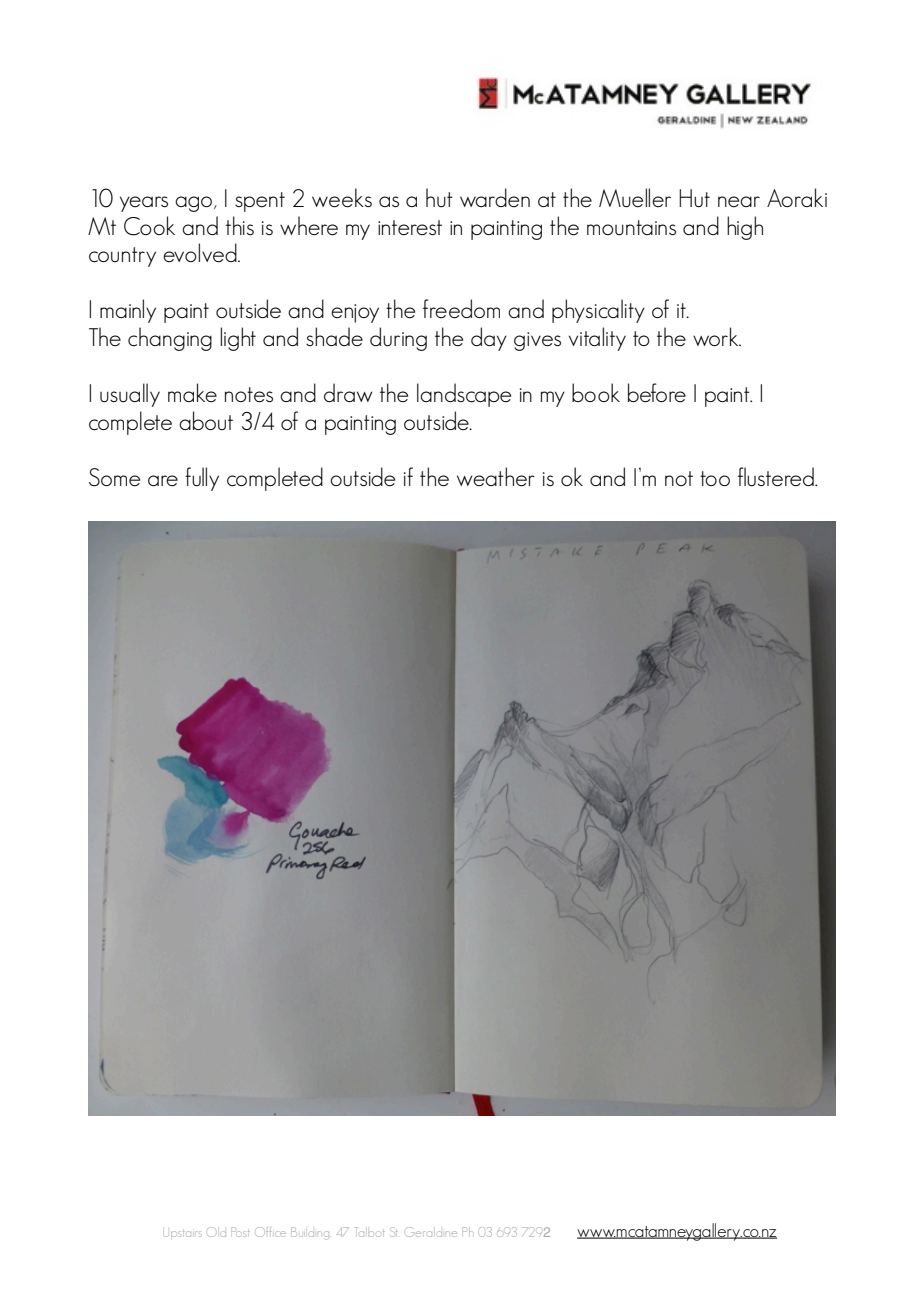 Image resolution: width=924 pixels, height=1308 pixels. Describe the element at coordinates (410, 228) in the screenshot. I see `interest` at that location.
